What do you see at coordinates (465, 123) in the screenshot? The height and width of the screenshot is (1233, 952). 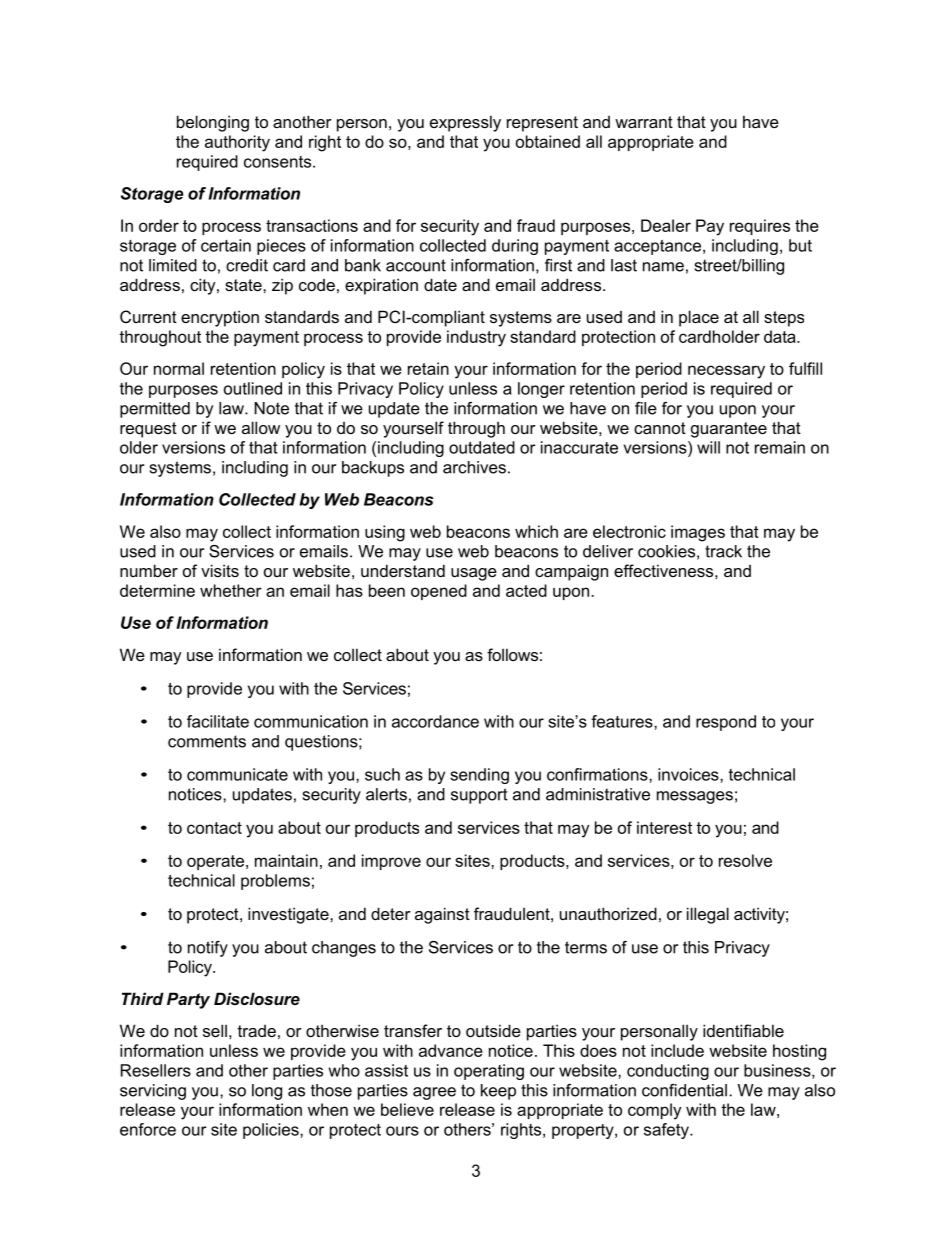 I see `expressly` at bounding box center [465, 123].
